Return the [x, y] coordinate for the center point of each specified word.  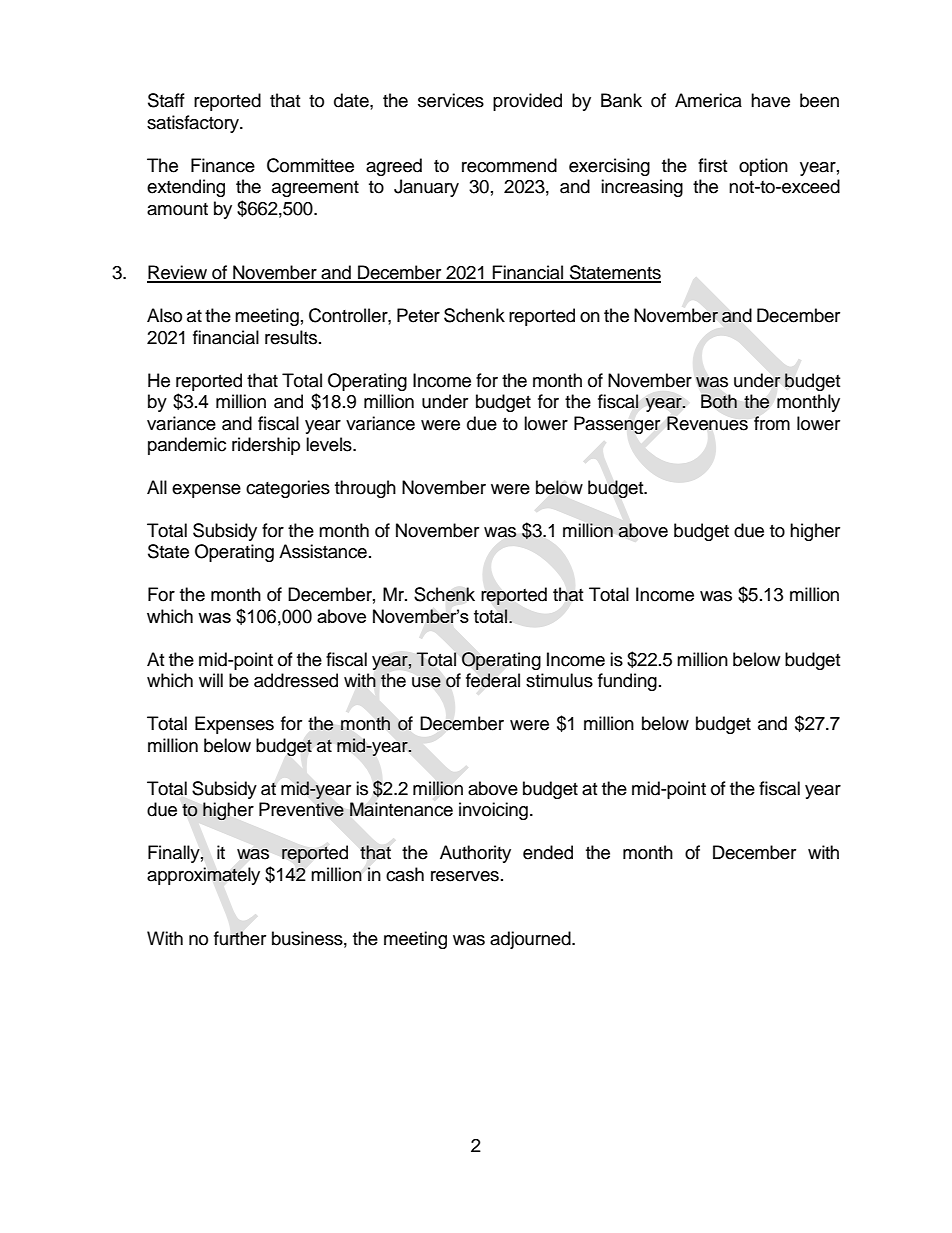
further [240, 938]
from [772, 423]
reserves [465, 876]
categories [288, 489]
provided [527, 102]
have [770, 100]
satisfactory [194, 124]
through [365, 489]
